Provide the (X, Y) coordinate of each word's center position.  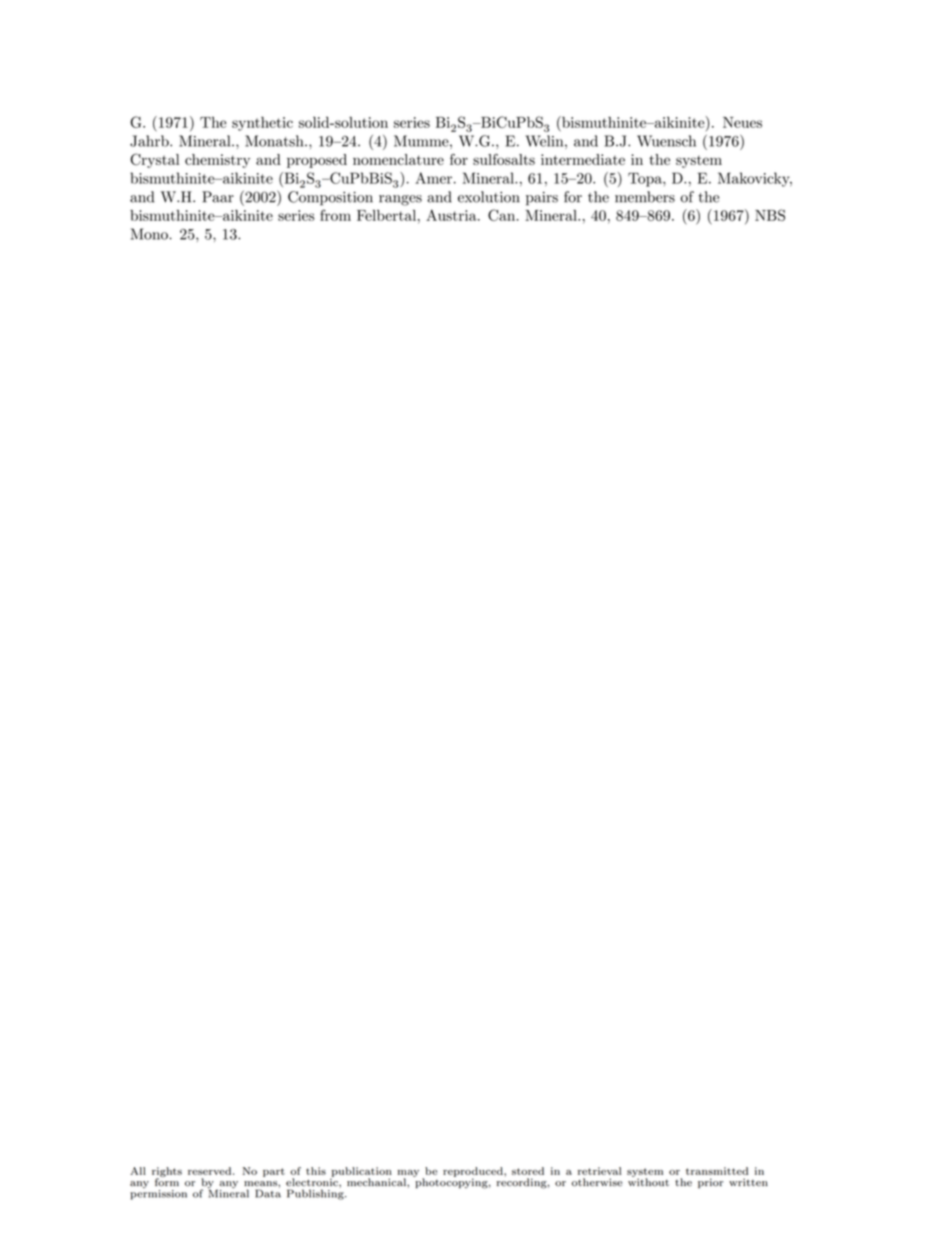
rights (167, 1173)
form (167, 1181)
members (645, 197)
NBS (770, 215)
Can (503, 215)
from (335, 215)
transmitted (717, 1171)
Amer (433, 178)
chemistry (217, 161)
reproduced (474, 1173)
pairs (542, 199)
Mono (150, 234)
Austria (452, 215)
